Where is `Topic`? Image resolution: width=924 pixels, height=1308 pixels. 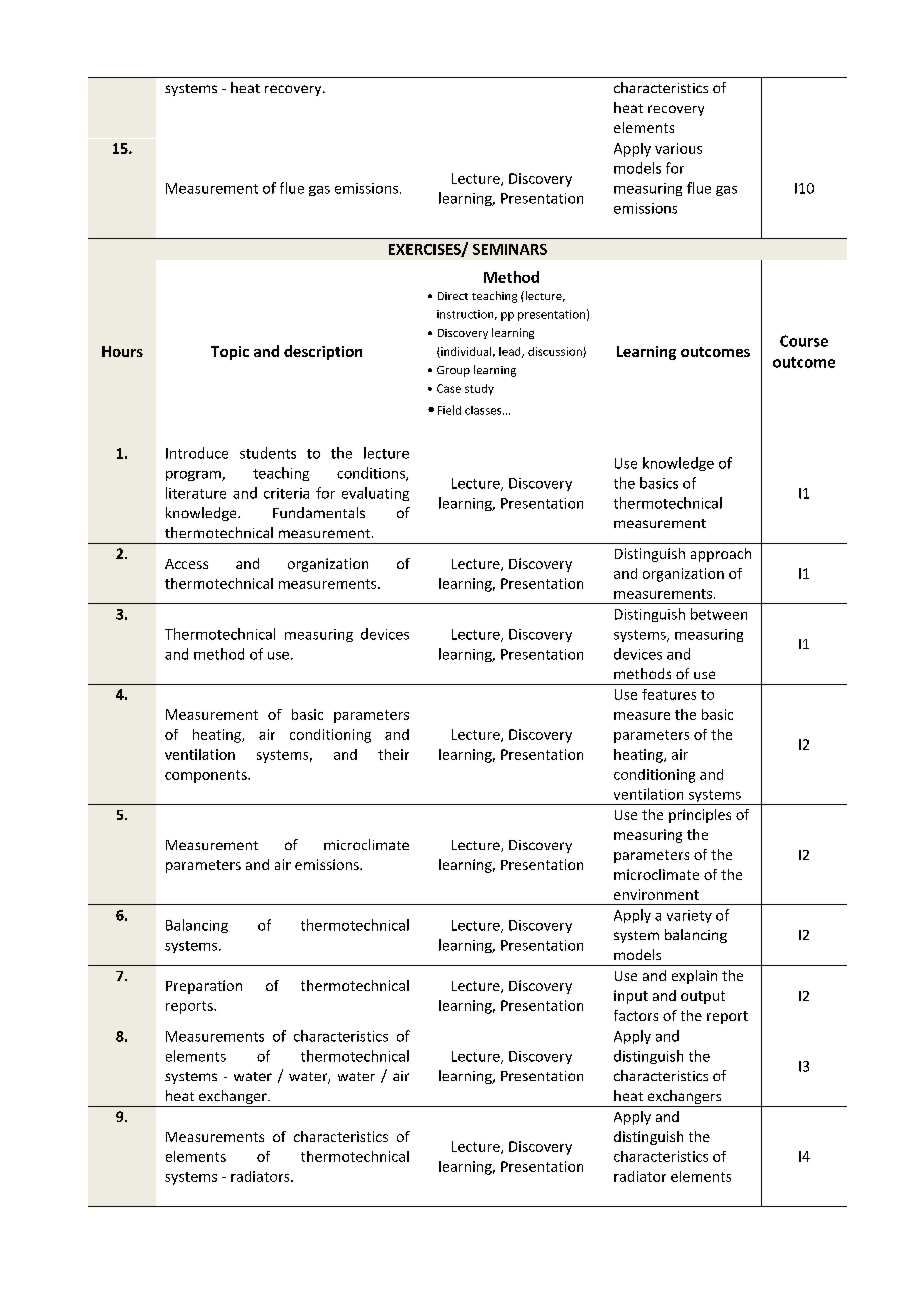 Topic is located at coordinates (230, 353).
